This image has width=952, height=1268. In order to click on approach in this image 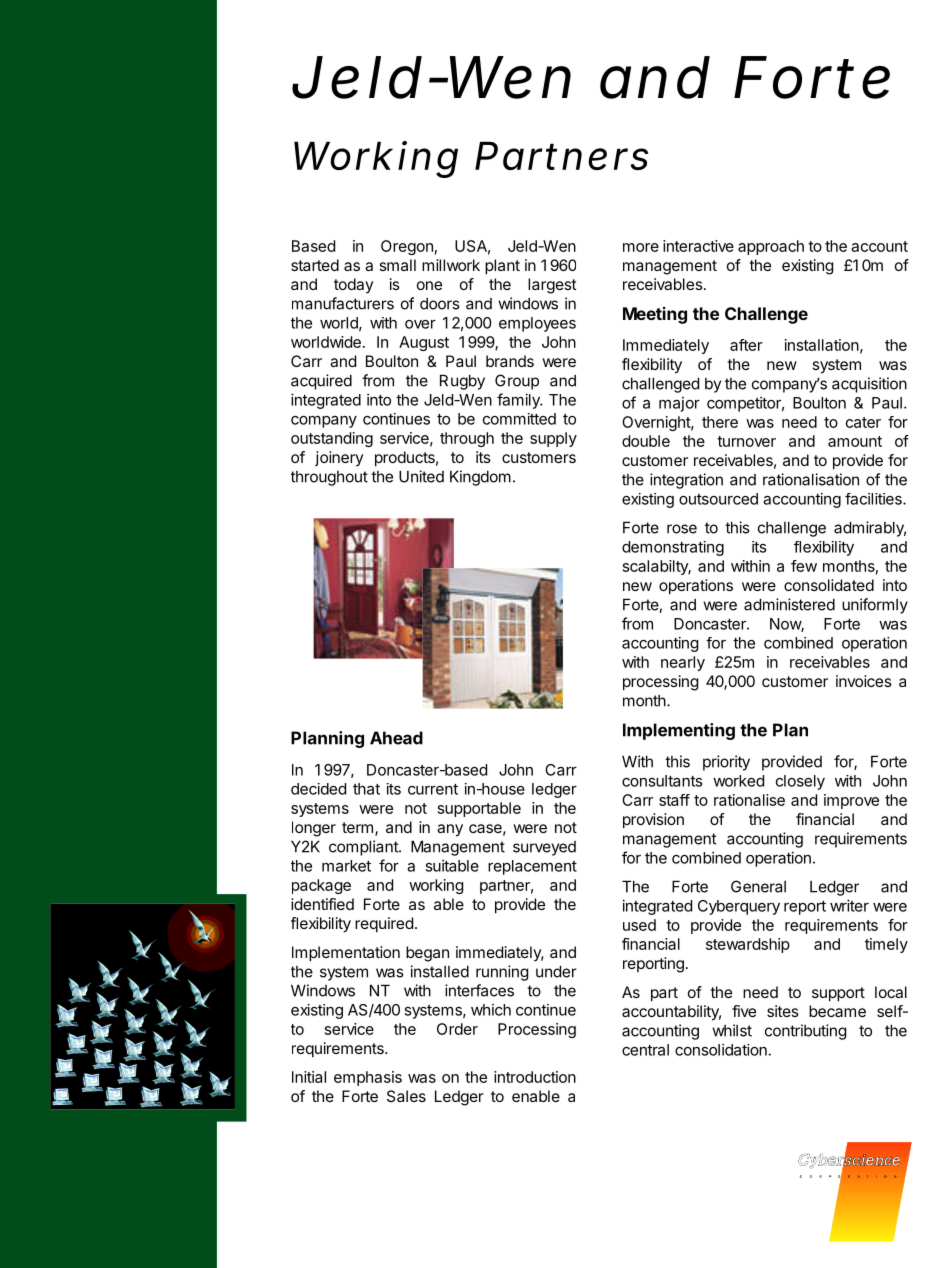, I will do `click(771, 247)`.
